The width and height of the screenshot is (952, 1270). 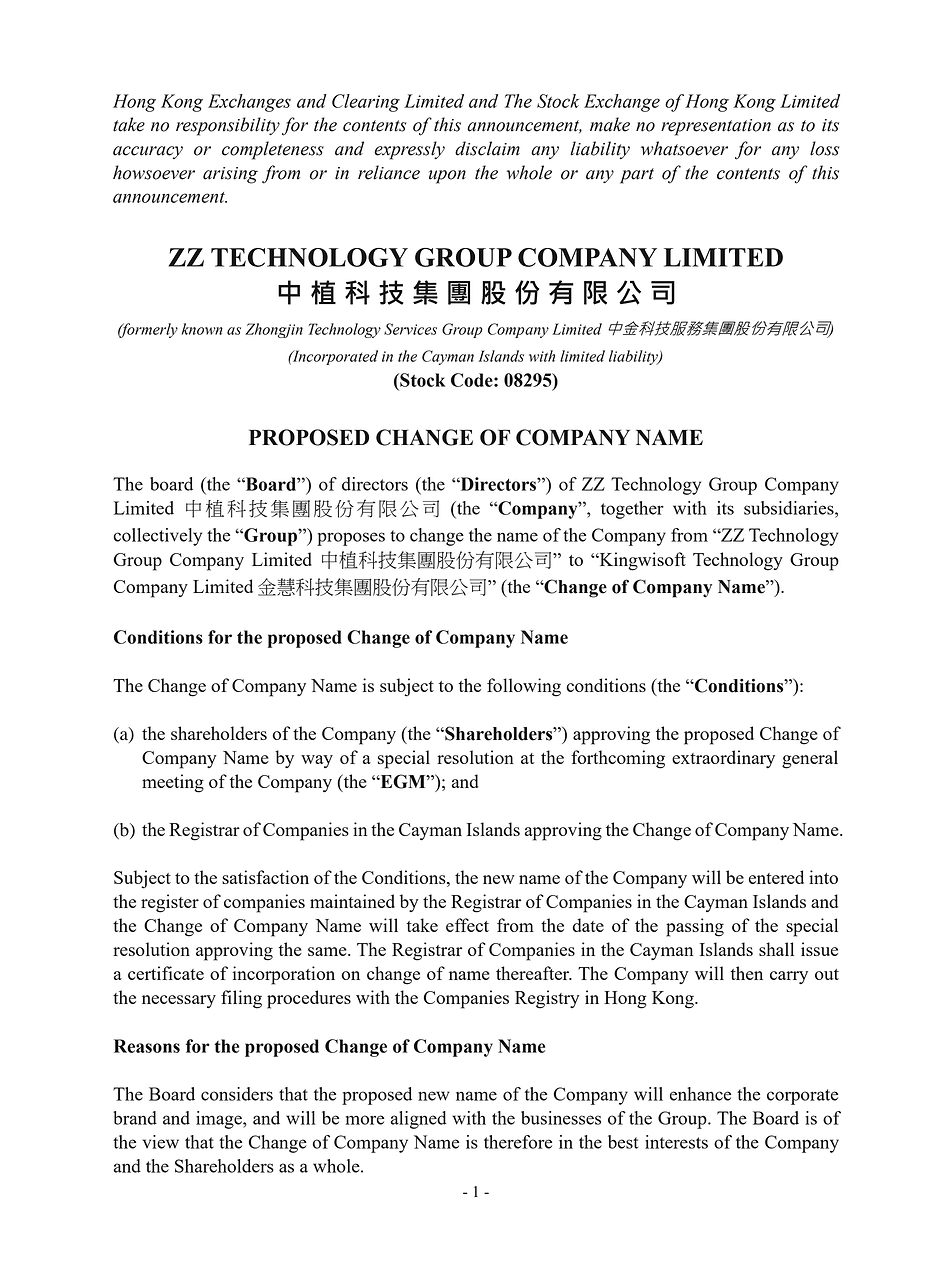 What do you see at coordinates (716, 127) in the screenshot?
I see `representation` at bounding box center [716, 127].
